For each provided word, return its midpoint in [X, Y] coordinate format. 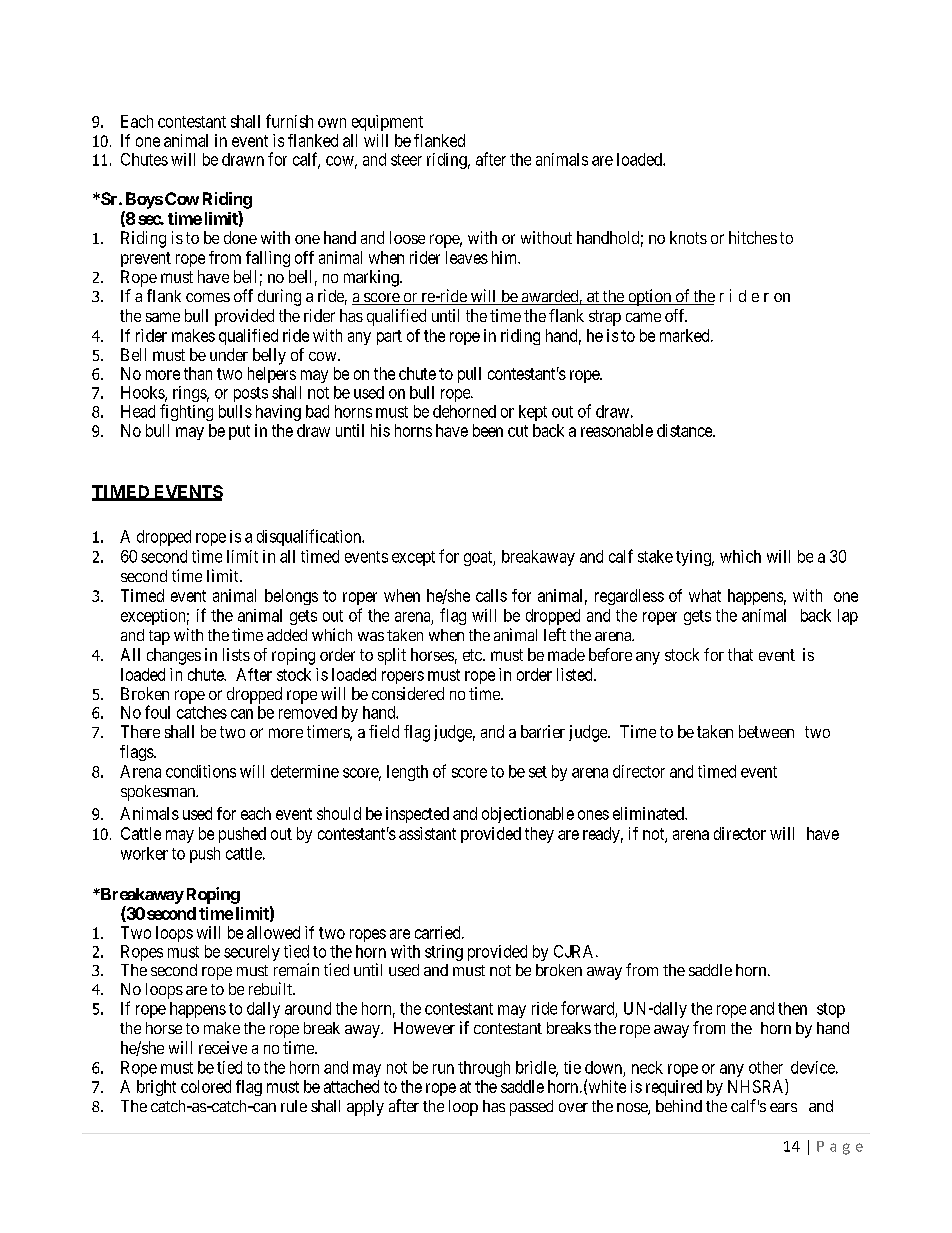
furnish [289, 121]
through [484, 1069]
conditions [201, 771]
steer [406, 160]
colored [206, 1086]
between [766, 731]
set [538, 772]
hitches [753, 237]
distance [685, 430]
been [488, 430]
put [239, 432]
